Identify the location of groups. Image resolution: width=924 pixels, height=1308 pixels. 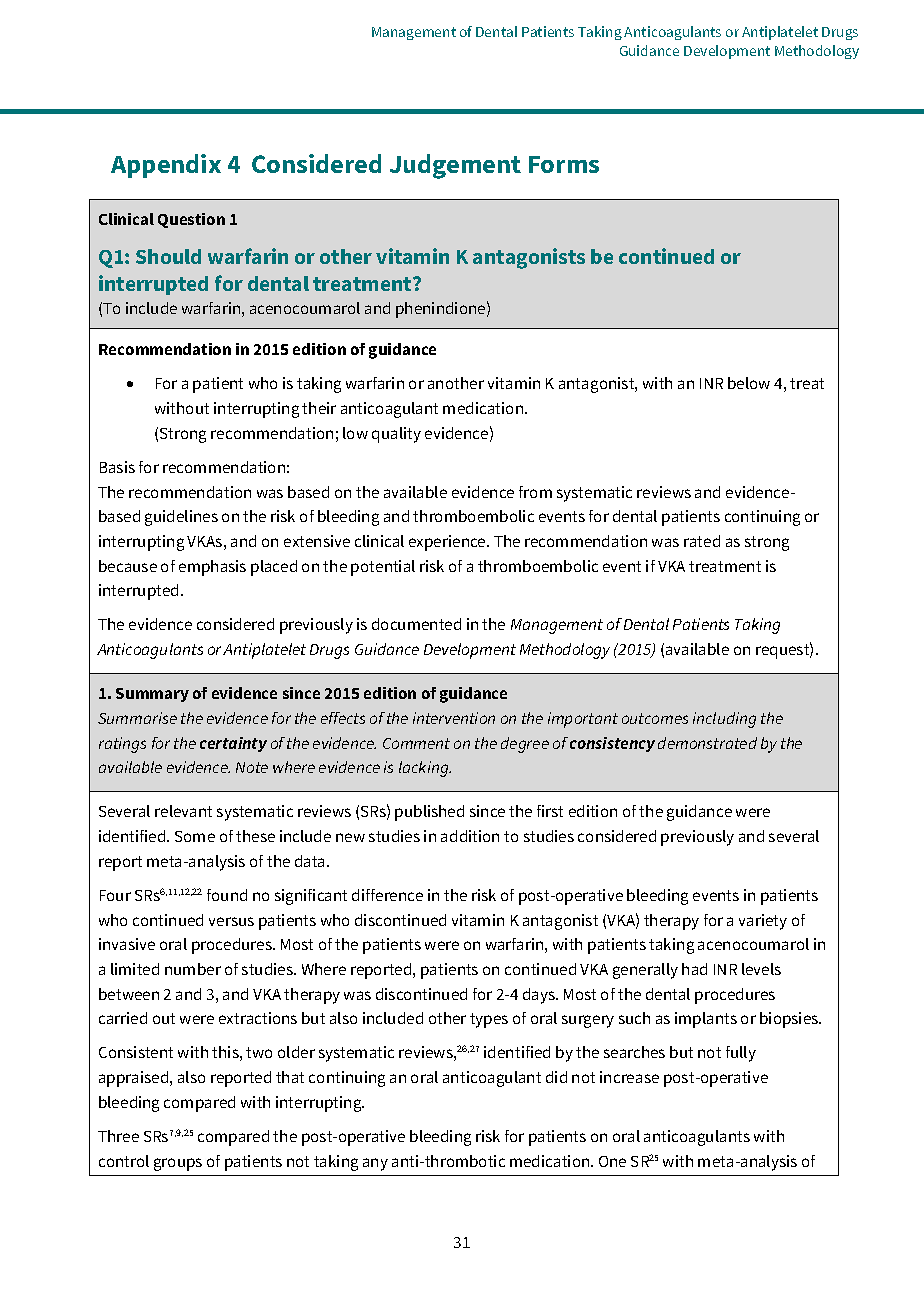
(178, 1164).
